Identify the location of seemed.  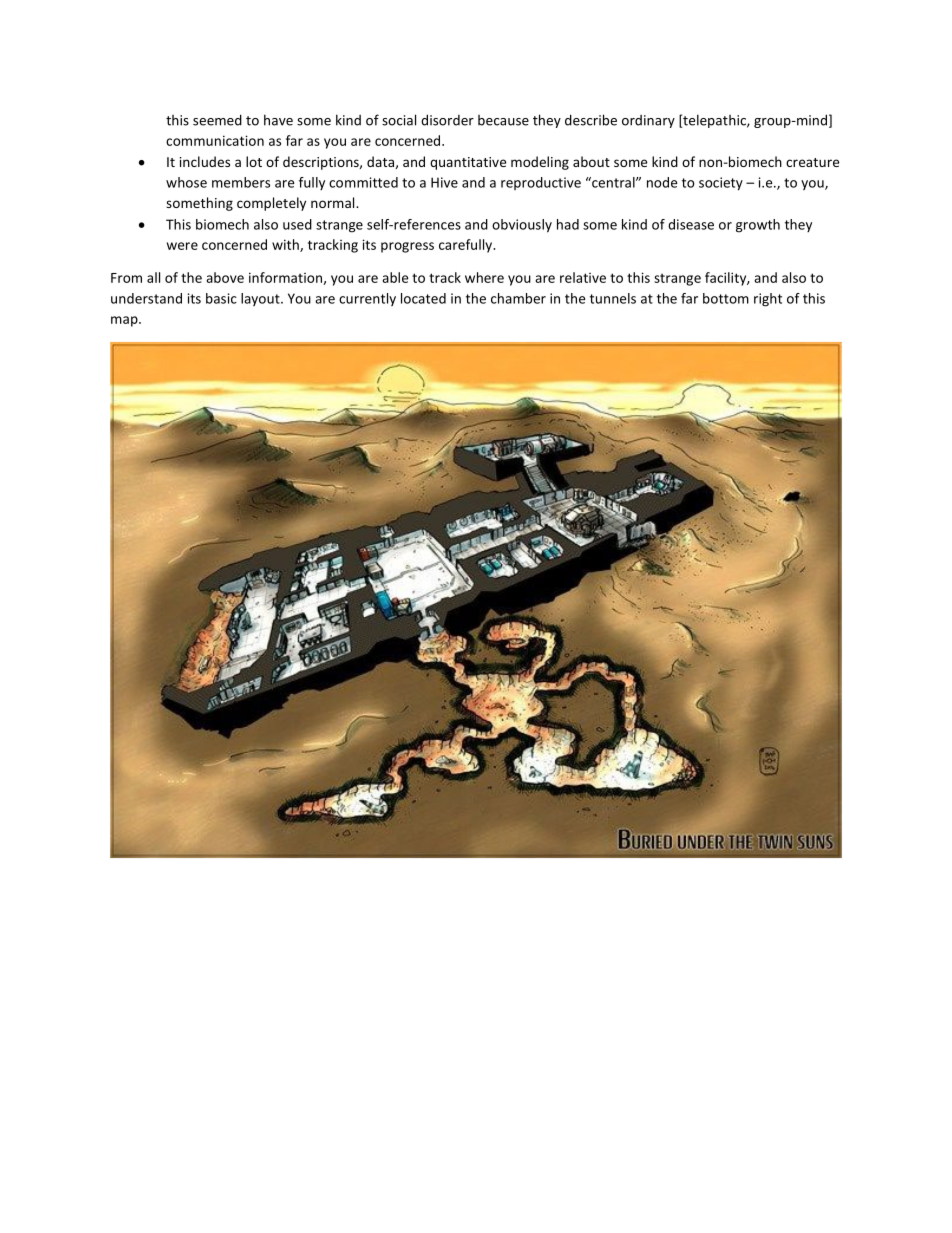
(217, 120).
